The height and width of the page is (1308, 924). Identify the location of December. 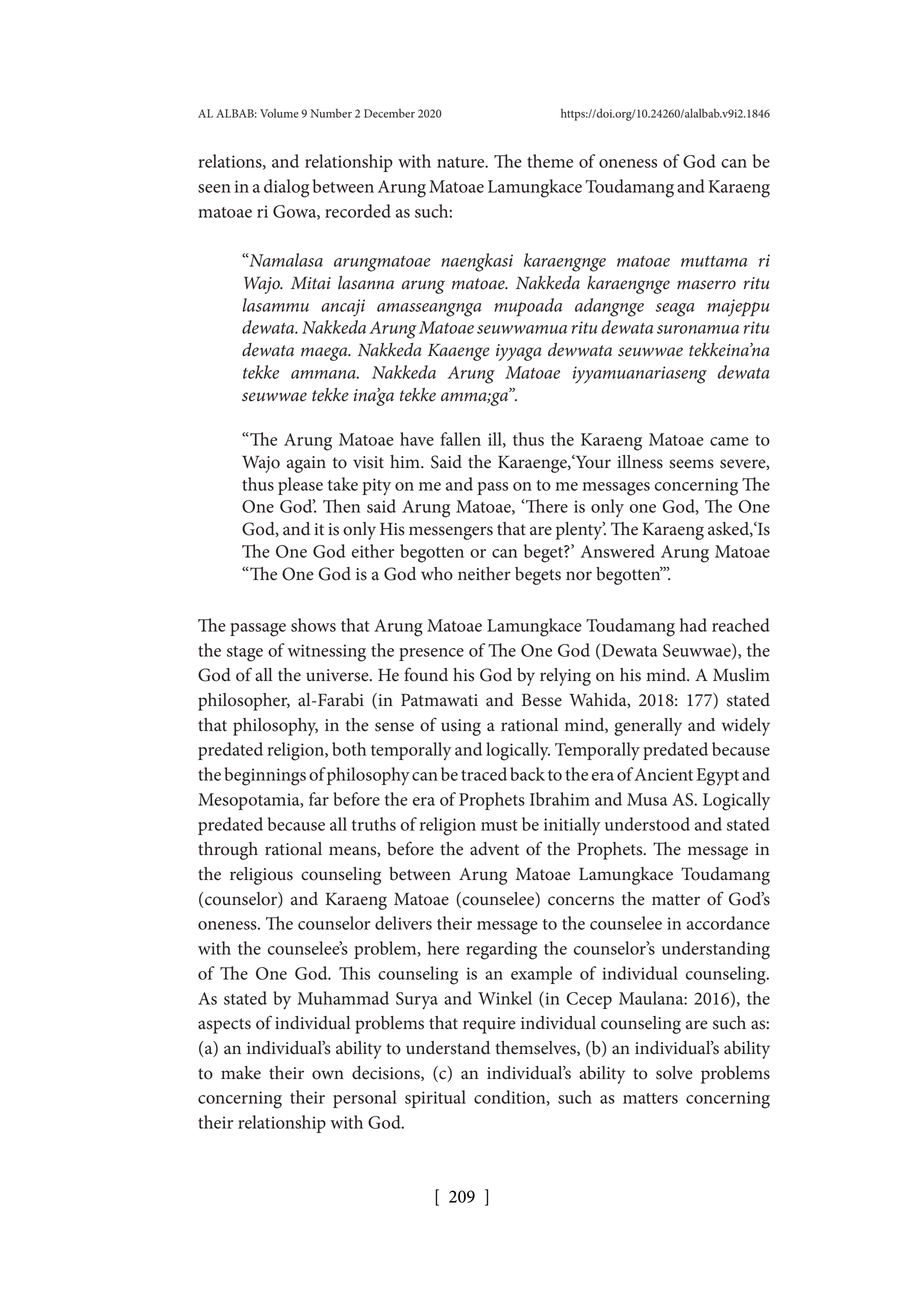
(389, 113).
